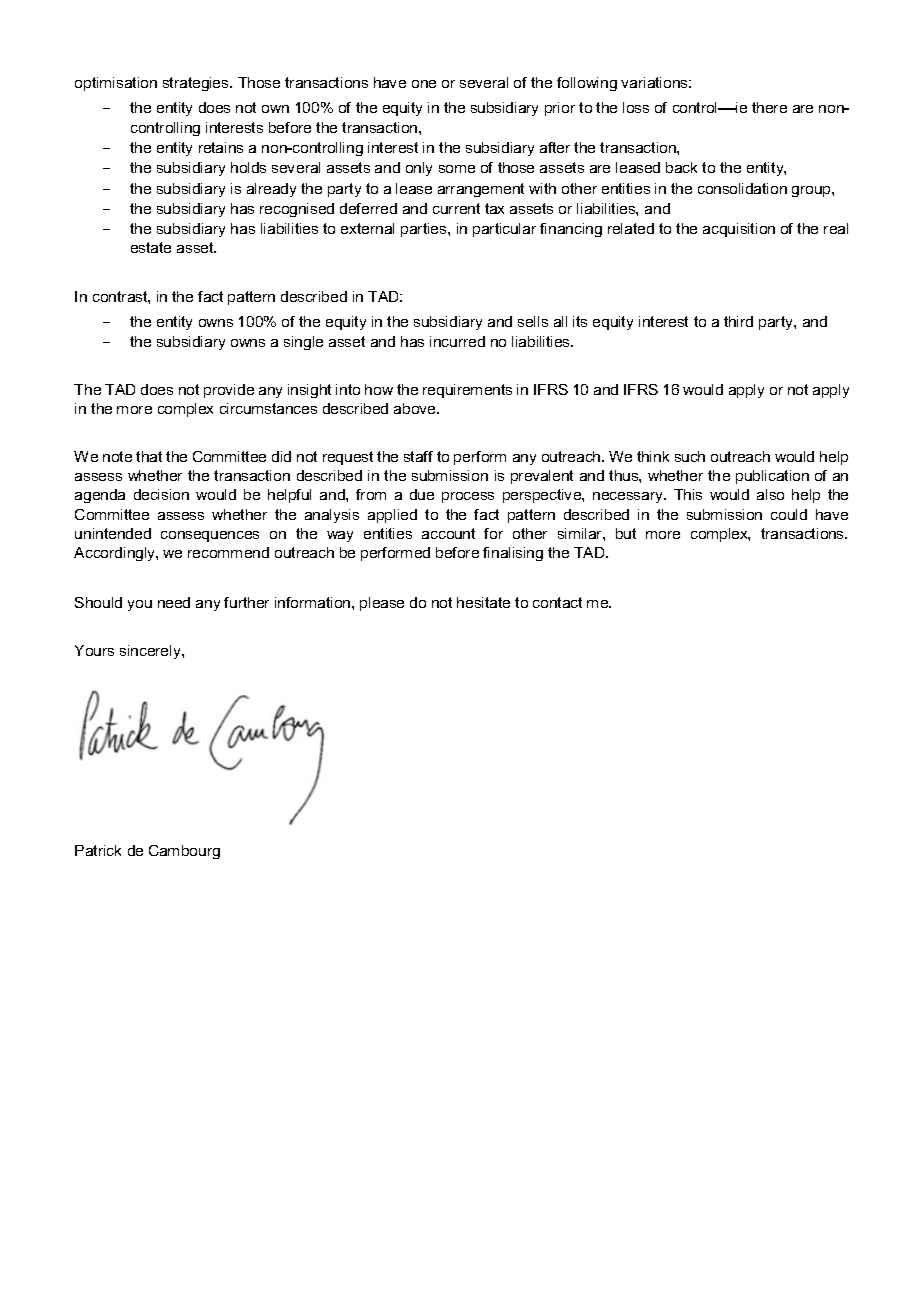 This screenshot has height=1308, width=924. What do you see at coordinates (418, 456) in the screenshot?
I see `staff` at bounding box center [418, 456].
